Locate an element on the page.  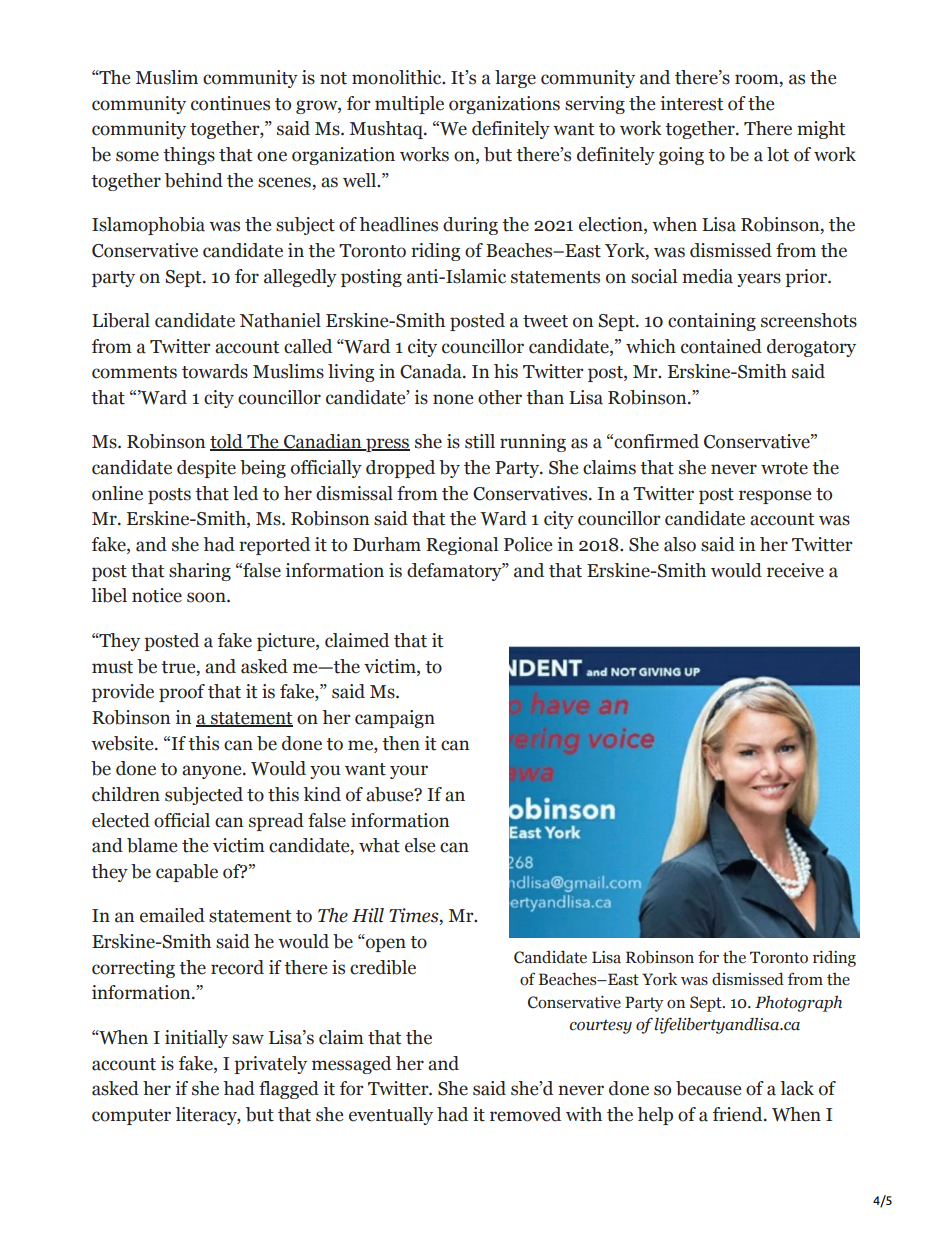
campaign is located at coordinates (395, 719).
